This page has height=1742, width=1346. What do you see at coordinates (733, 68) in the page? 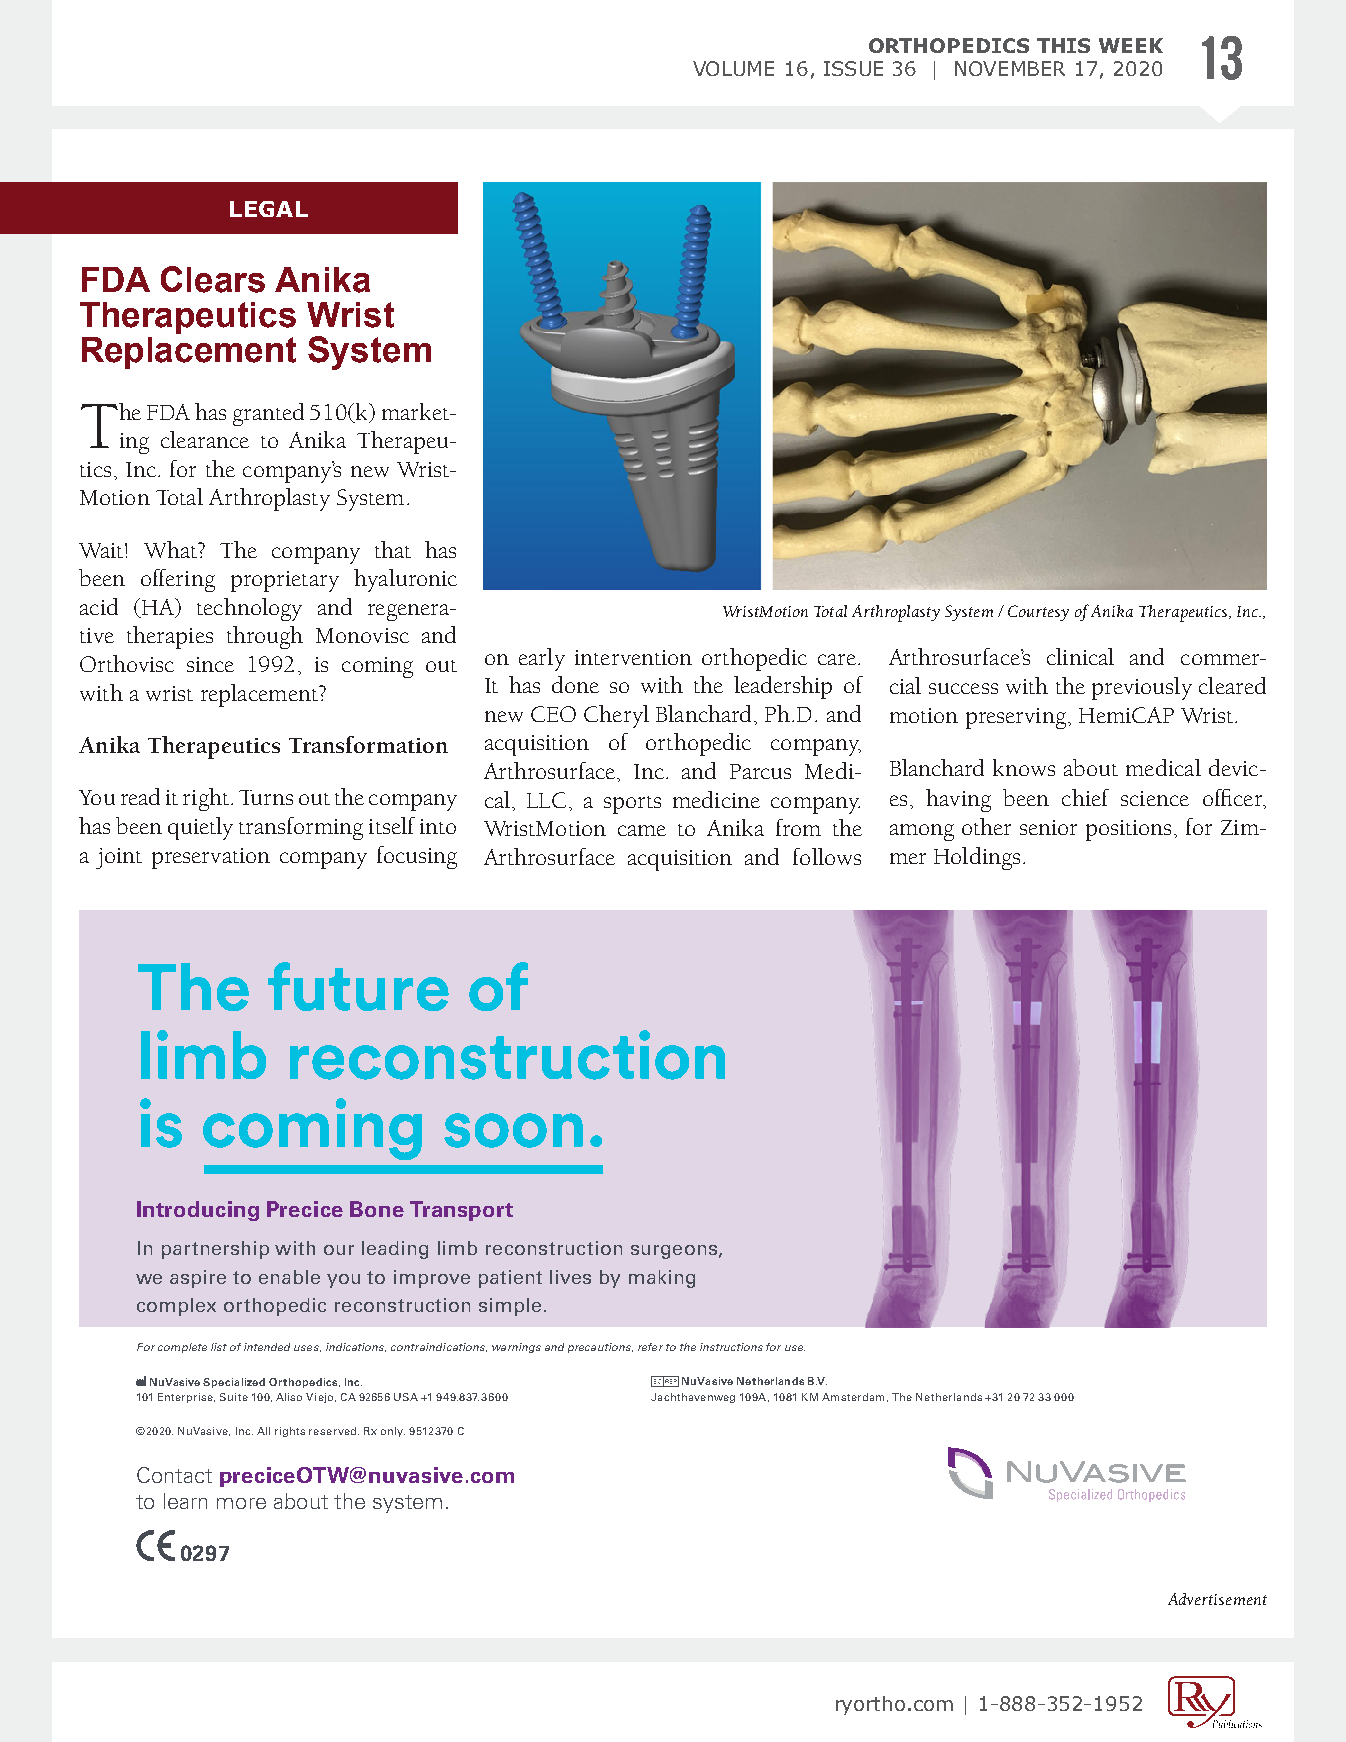
I see `VOLUME` at bounding box center [733, 68].
